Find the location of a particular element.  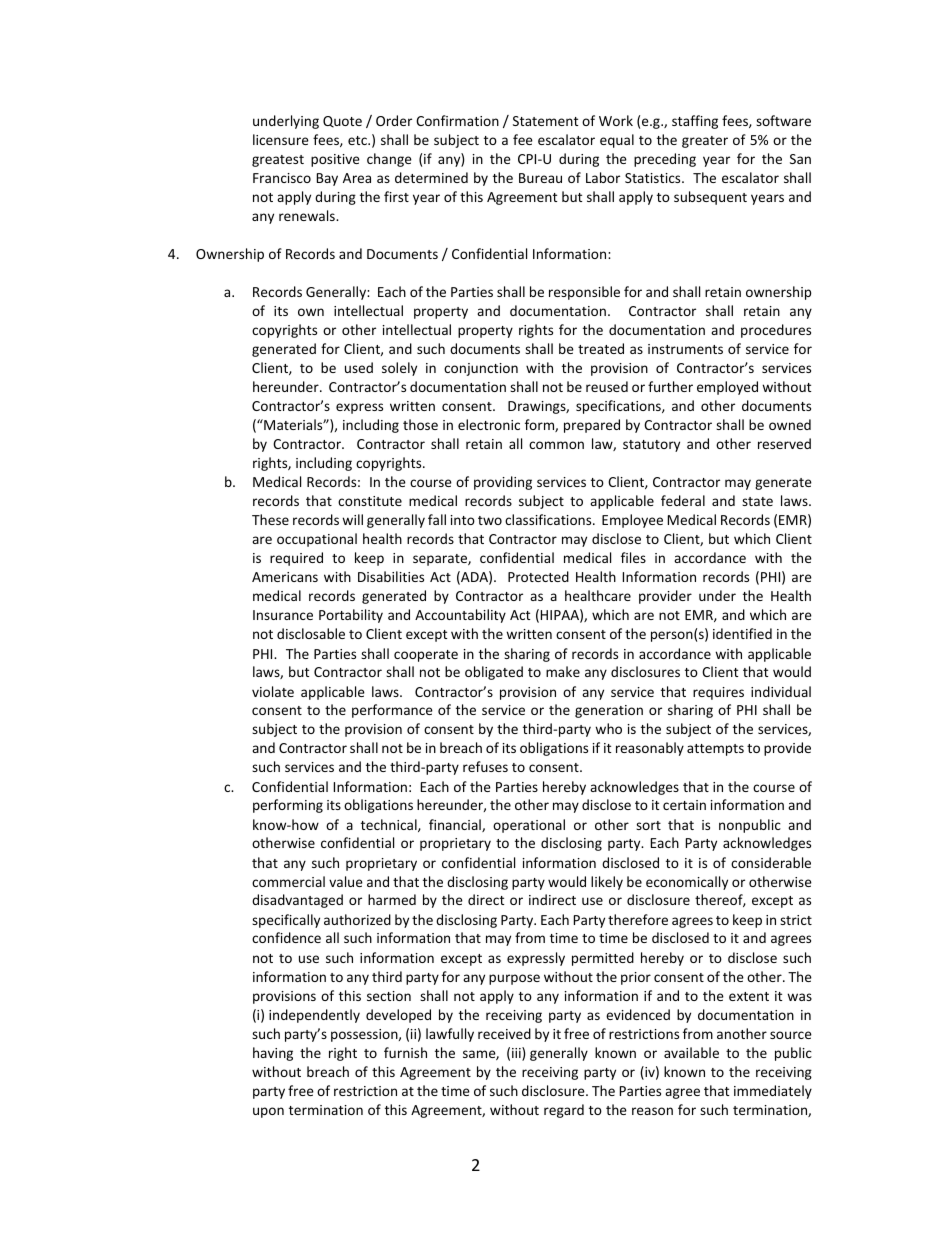

procedures is located at coordinates (776, 331).
